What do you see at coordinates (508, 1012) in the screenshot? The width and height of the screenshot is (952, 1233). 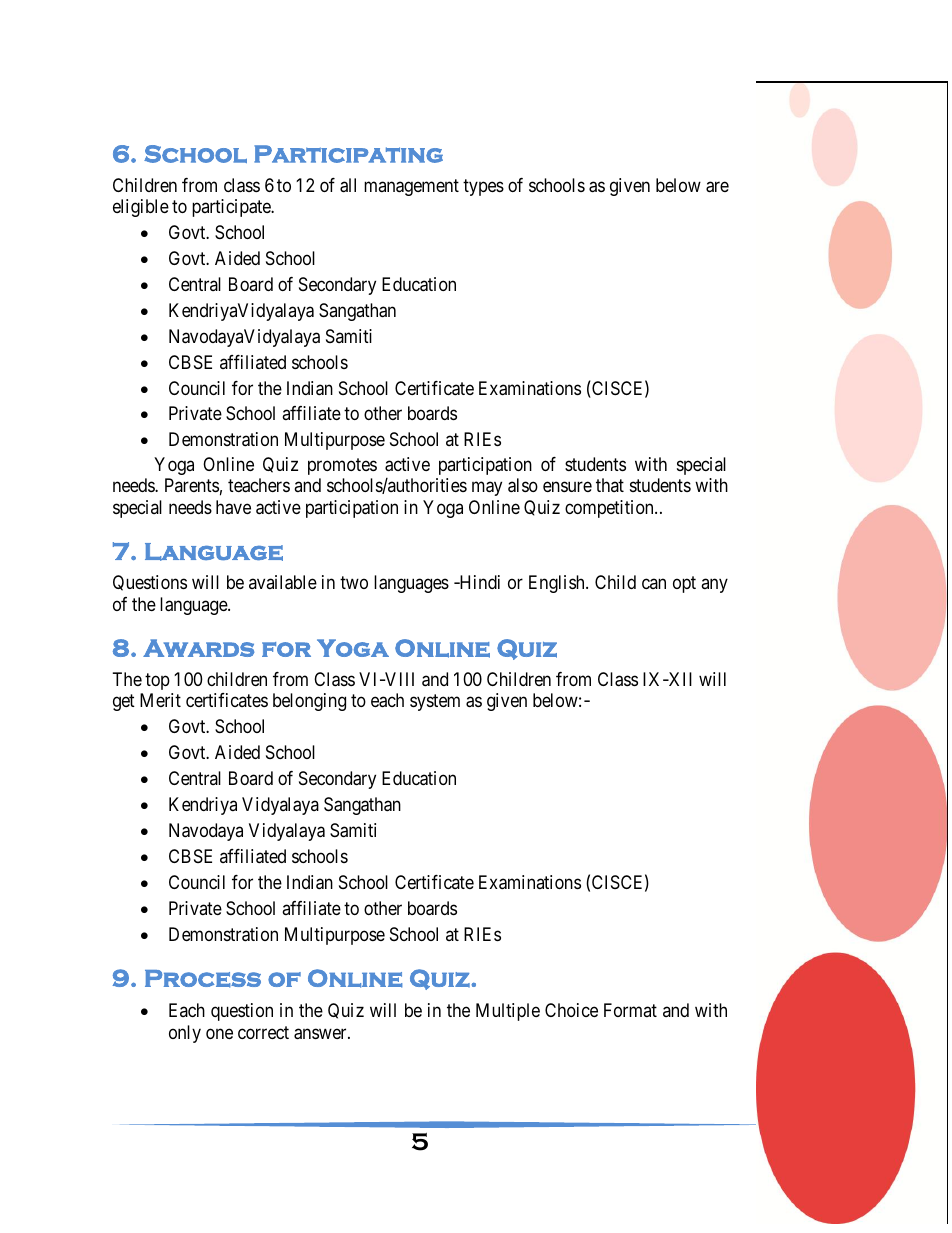 I see `Multiple` at bounding box center [508, 1012].
